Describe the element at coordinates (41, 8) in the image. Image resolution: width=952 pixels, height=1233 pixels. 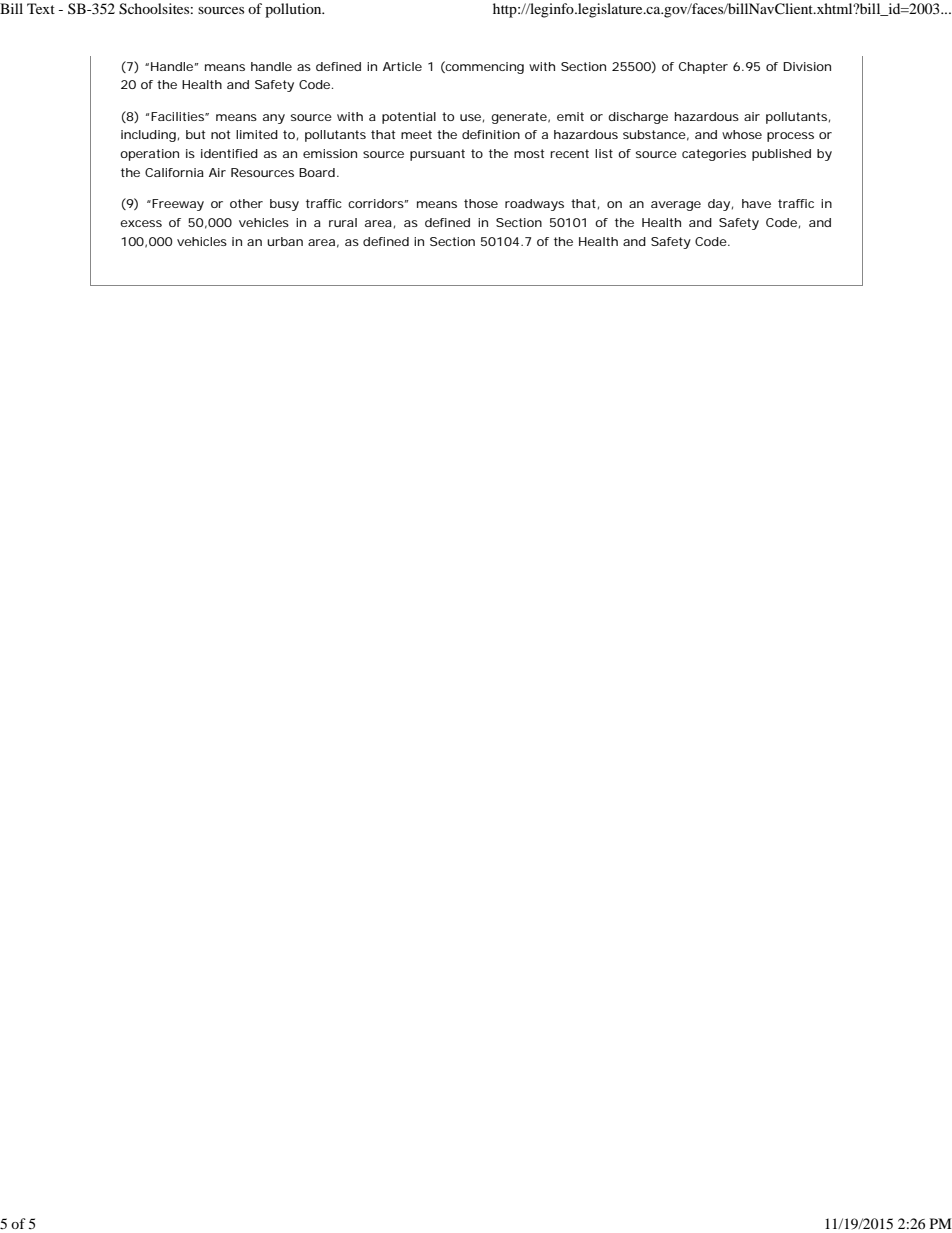
I see `Text` at that location.
